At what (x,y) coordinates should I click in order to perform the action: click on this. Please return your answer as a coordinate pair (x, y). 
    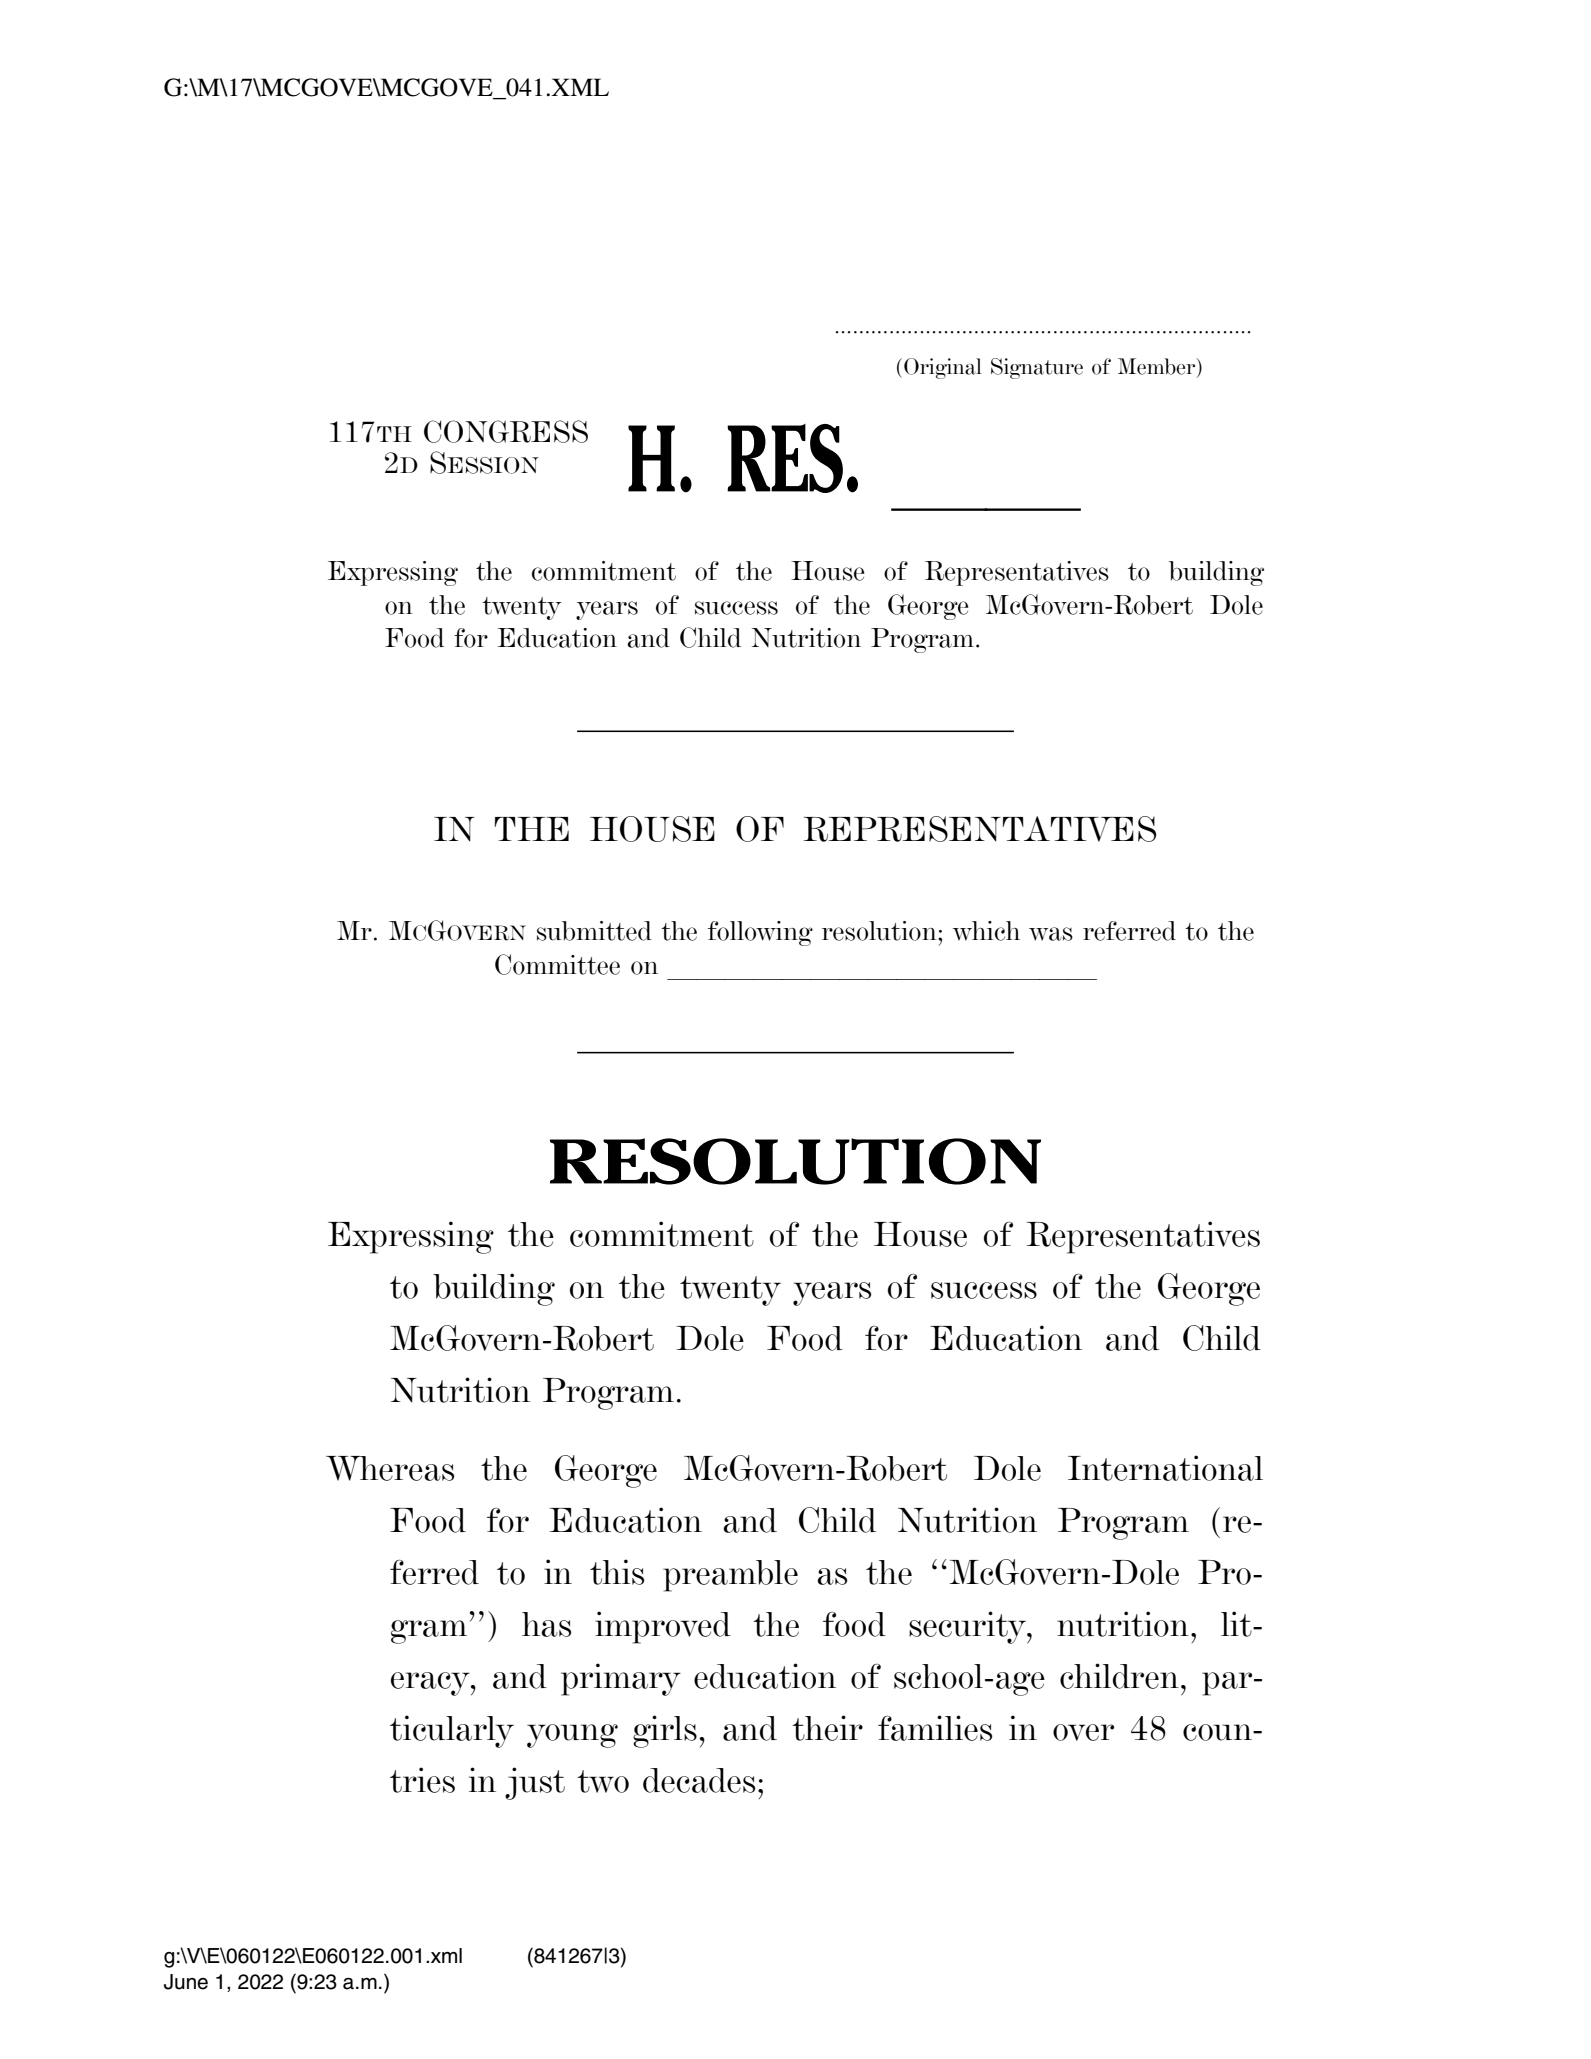
    Looking at the image, I should click on (617, 1572).
